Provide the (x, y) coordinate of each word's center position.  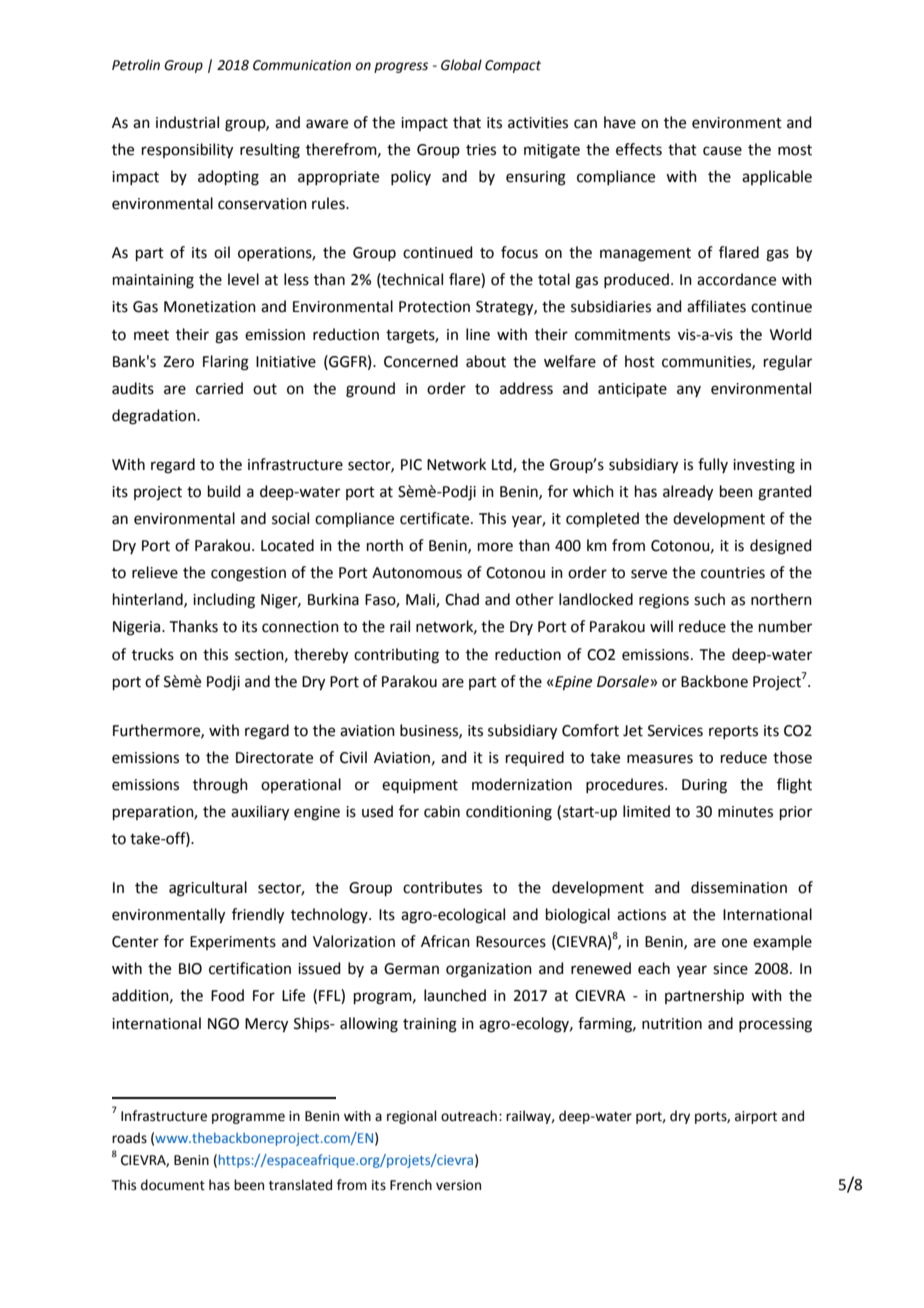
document (173, 1185)
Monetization (210, 307)
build (224, 491)
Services (675, 731)
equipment (420, 786)
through (220, 786)
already (688, 493)
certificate (436, 518)
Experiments (233, 943)
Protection (434, 307)
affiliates (716, 306)
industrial (187, 122)
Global (461, 65)
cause (722, 151)
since (730, 969)
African (445, 941)
